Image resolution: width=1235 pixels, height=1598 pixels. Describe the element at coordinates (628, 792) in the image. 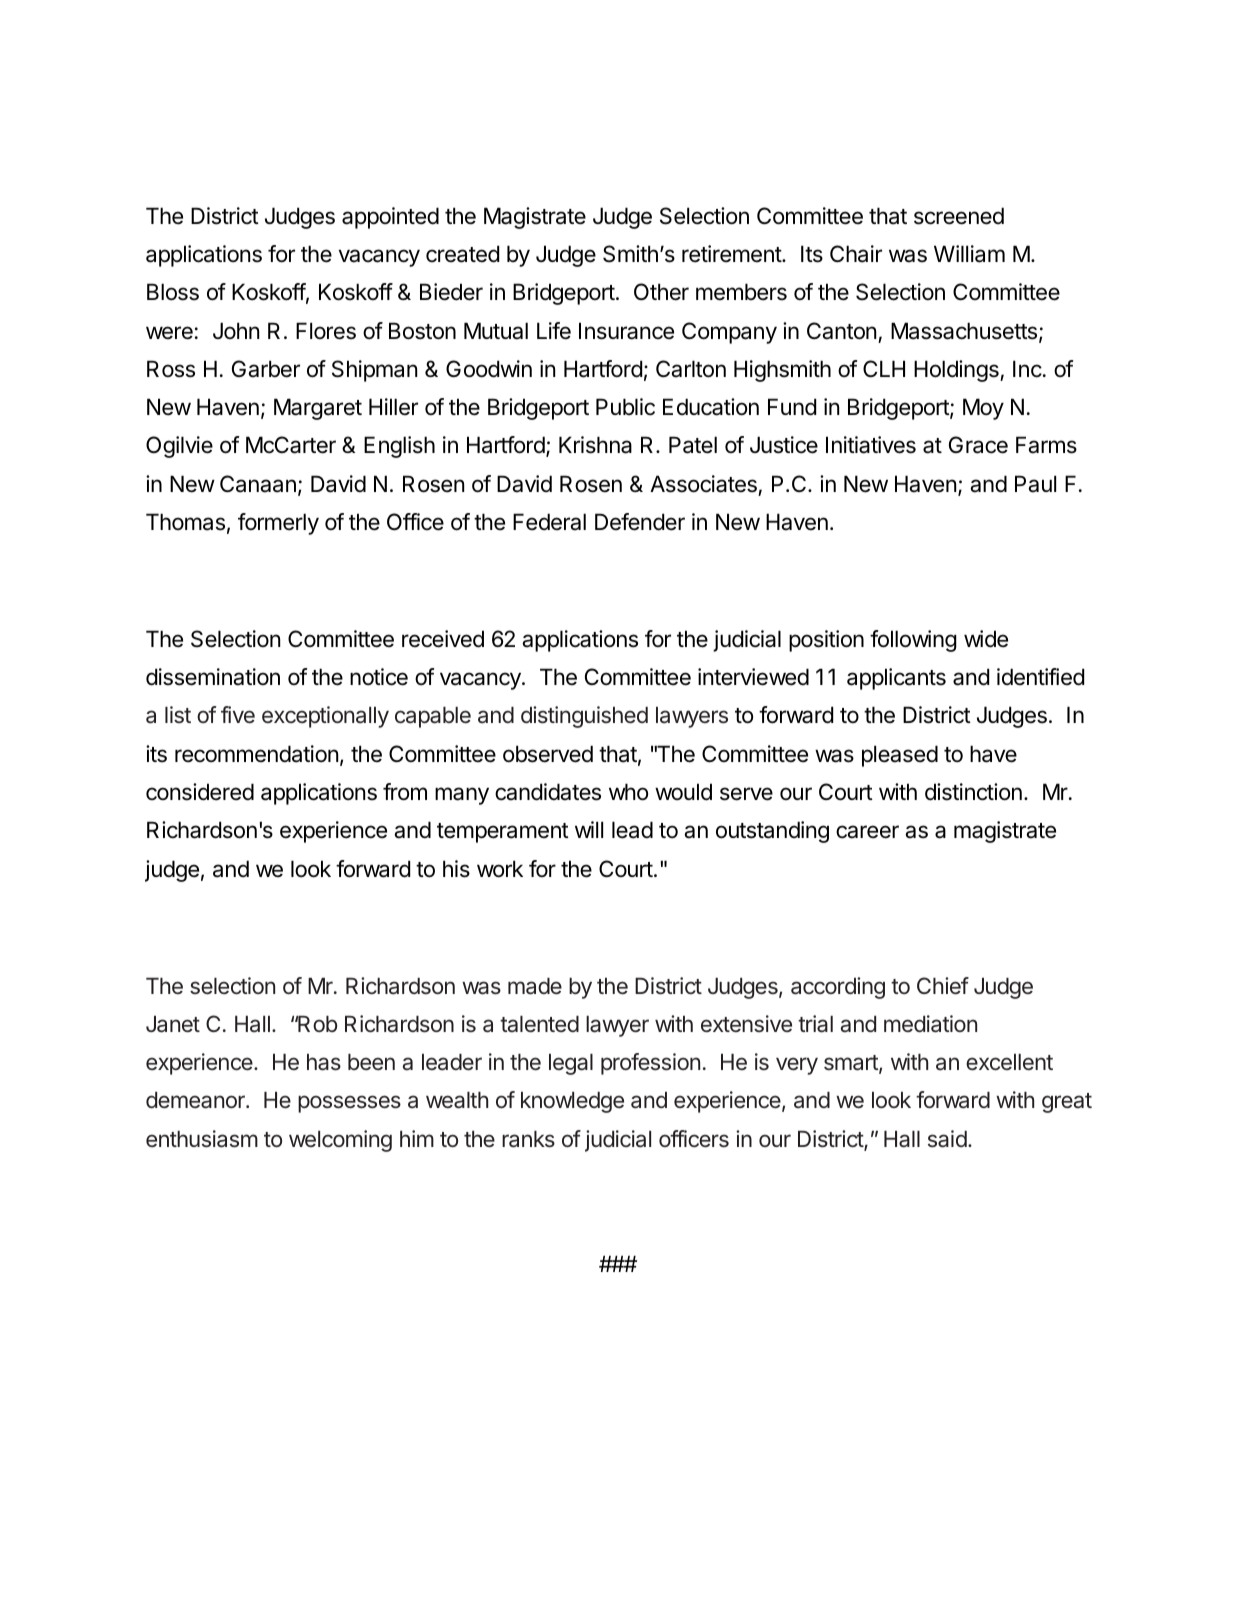

I see `who` at that location.
